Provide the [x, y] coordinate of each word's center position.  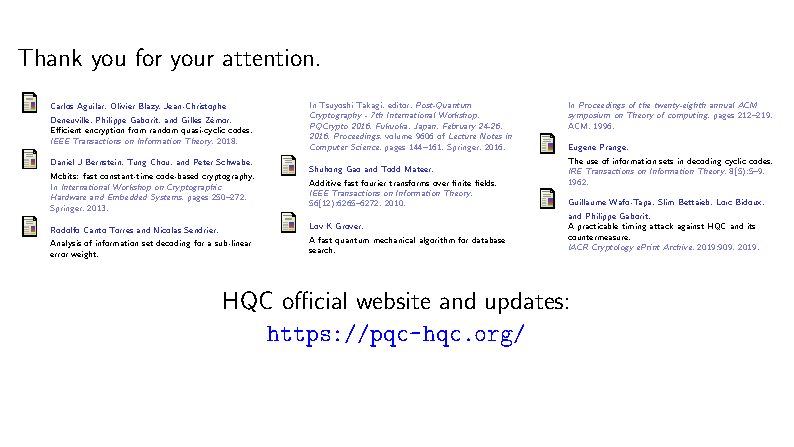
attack [661, 226]
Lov [316, 226]
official [314, 300]
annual [722, 105]
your [192, 62]
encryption [104, 131]
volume [398, 136]
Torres [121, 230]
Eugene [582, 148]
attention [268, 57]
